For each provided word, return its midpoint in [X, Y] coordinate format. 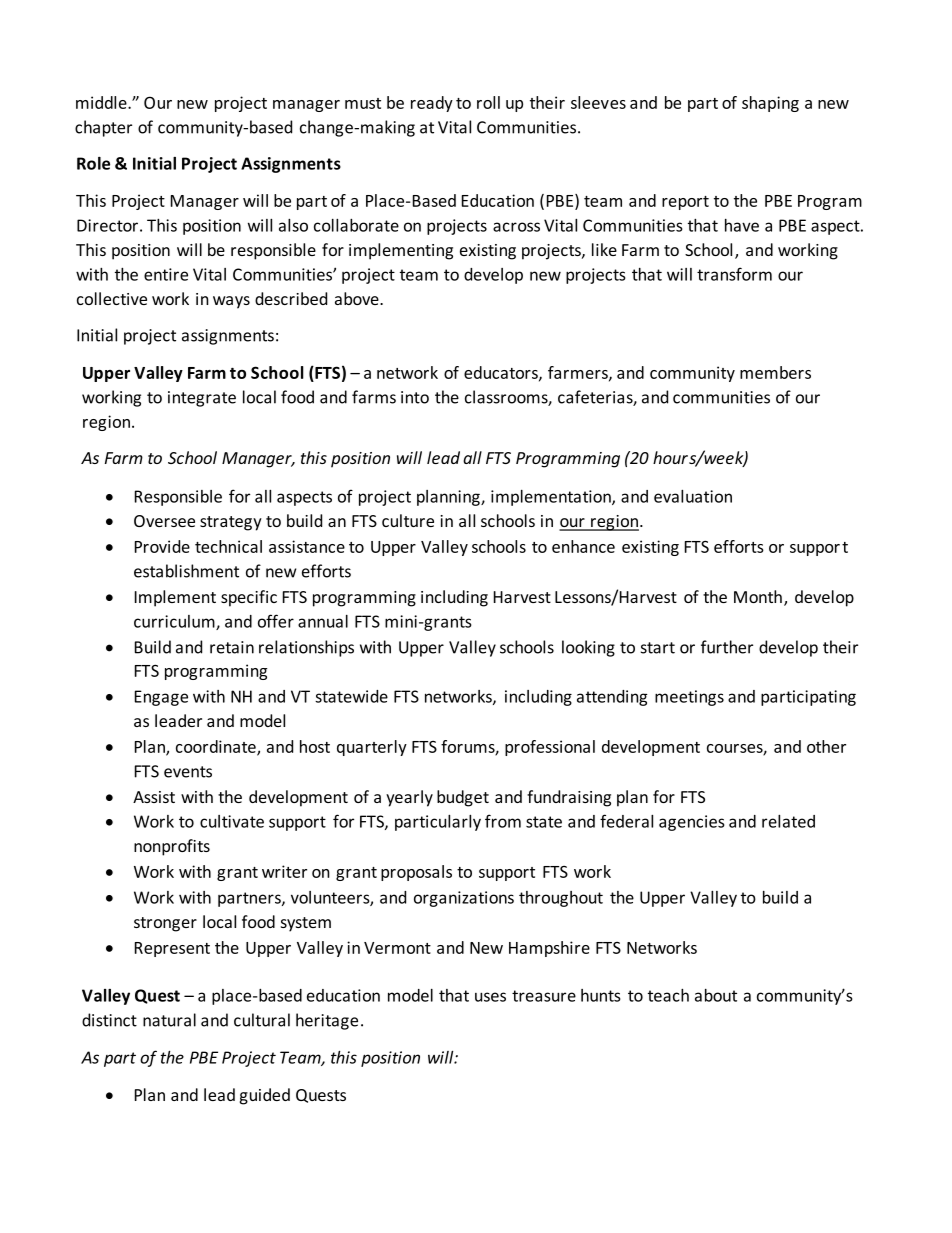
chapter [103, 128]
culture [408, 520]
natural [169, 1020]
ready [432, 104]
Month [758, 596]
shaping [770, 104]
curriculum [175, 622]
